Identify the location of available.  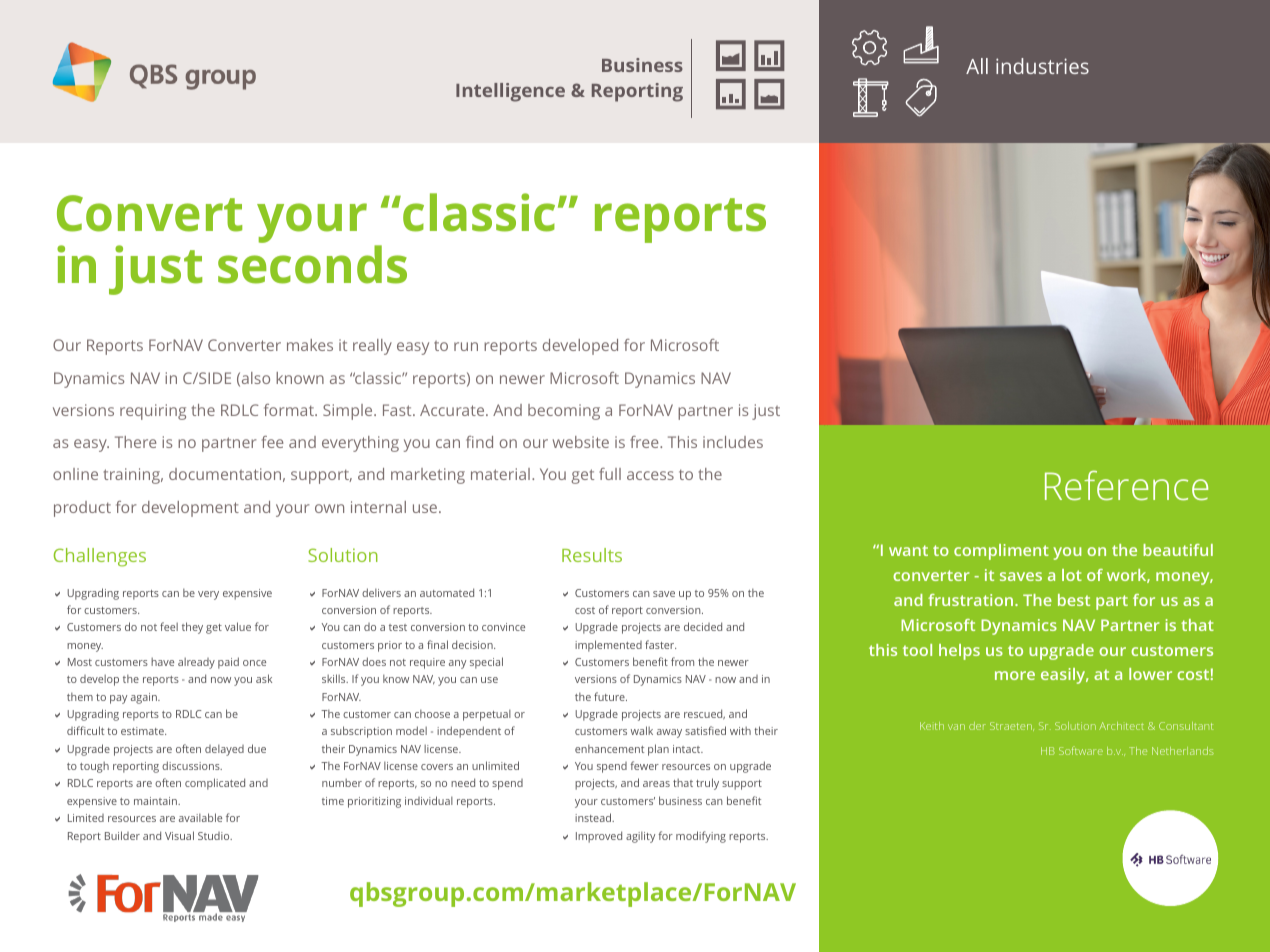
(200, 817).
